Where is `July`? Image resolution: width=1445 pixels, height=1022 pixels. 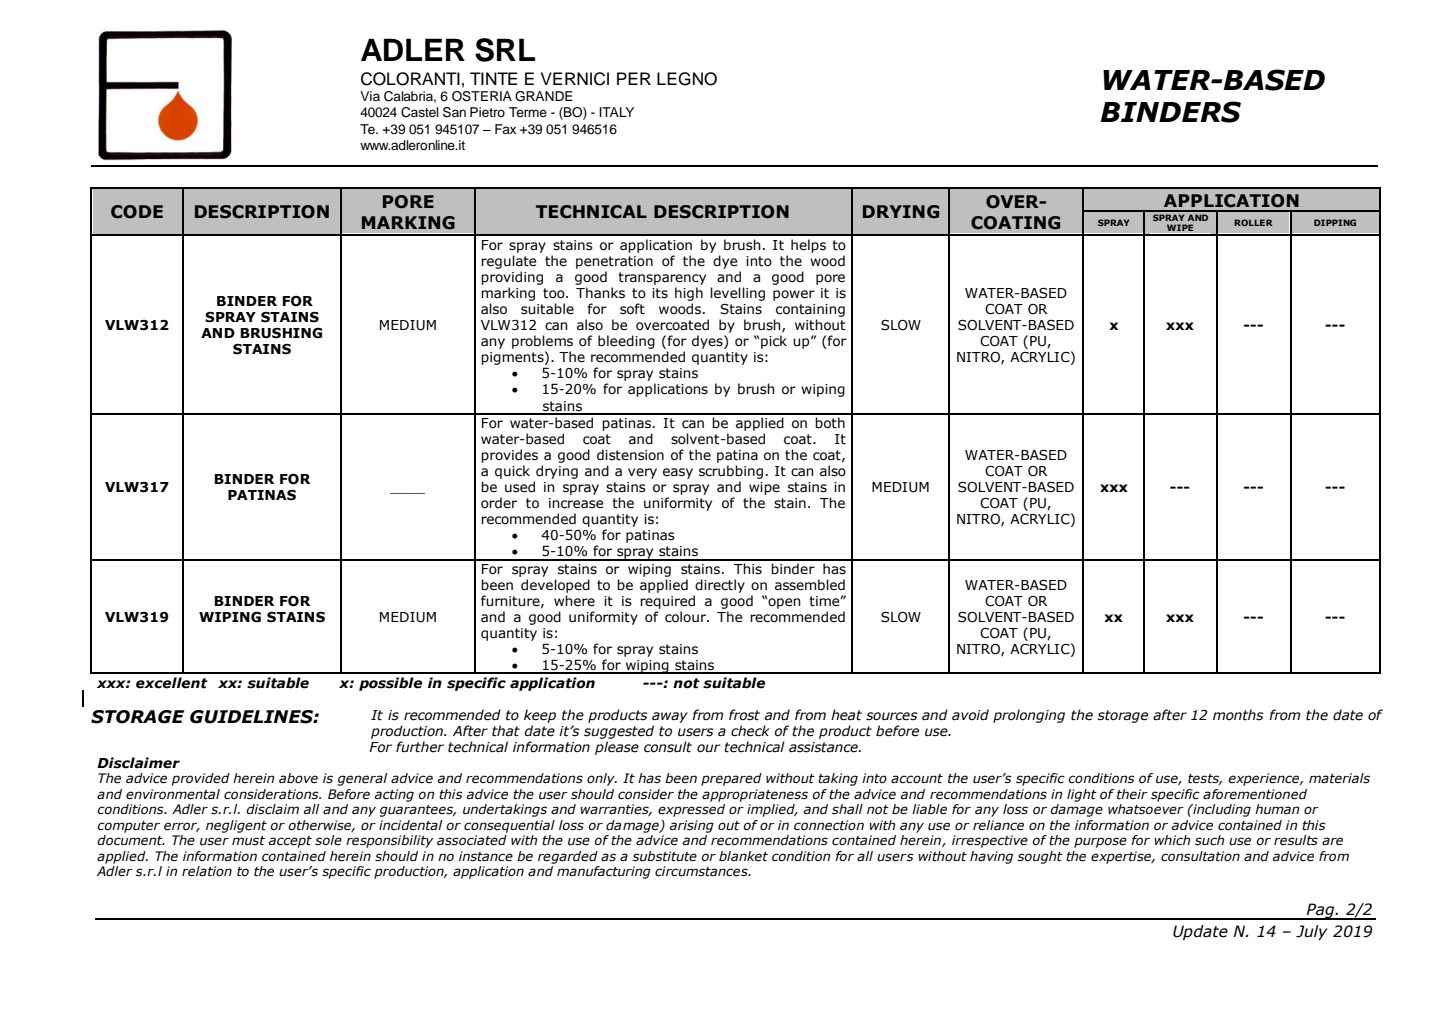 July is located at coordinates (1312, 932).
